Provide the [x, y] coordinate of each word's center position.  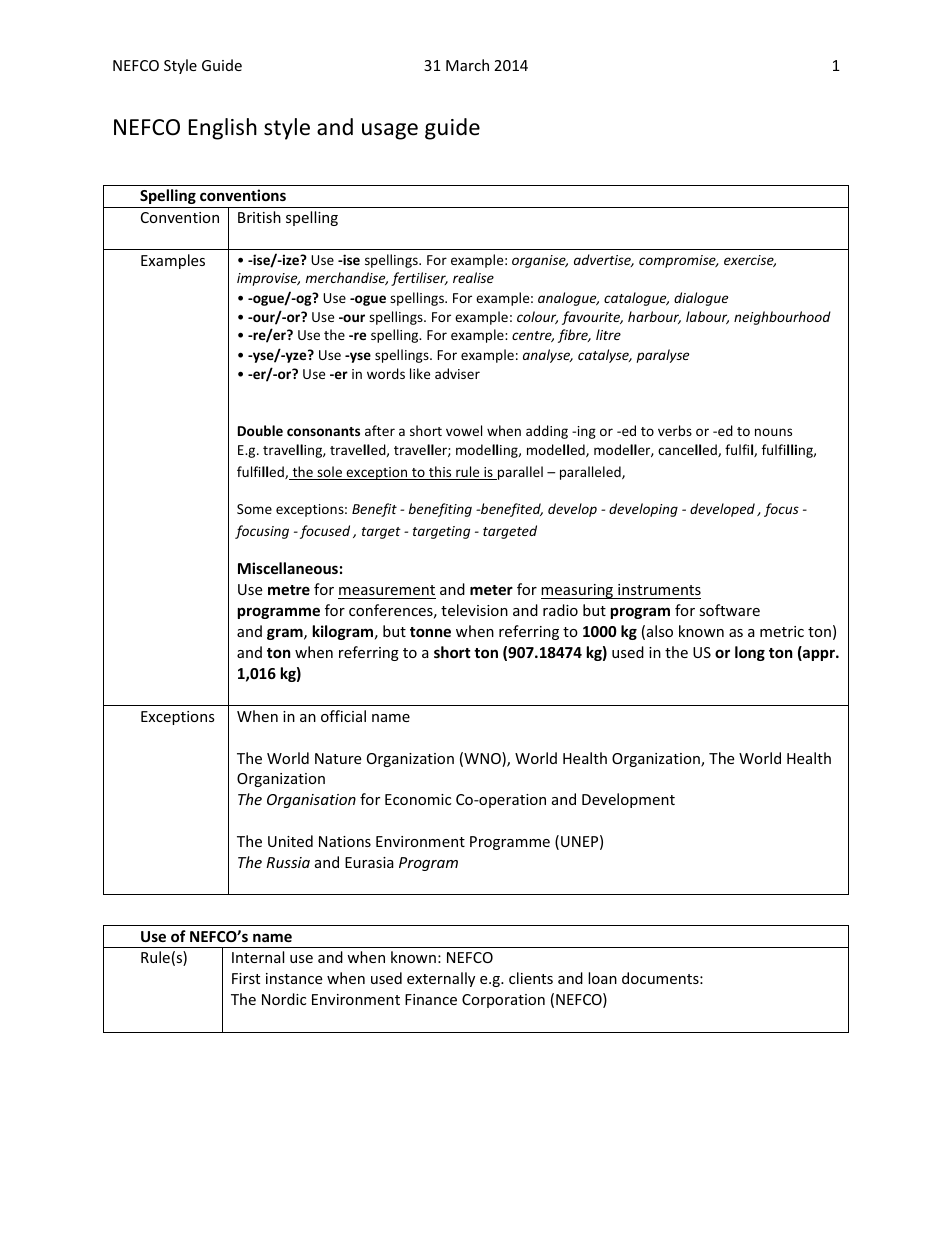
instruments [659, 589]
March [467, 65]
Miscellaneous [288, 568]
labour [707, 317]
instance [294, 978]
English [223, 129]
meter [491, 590]
